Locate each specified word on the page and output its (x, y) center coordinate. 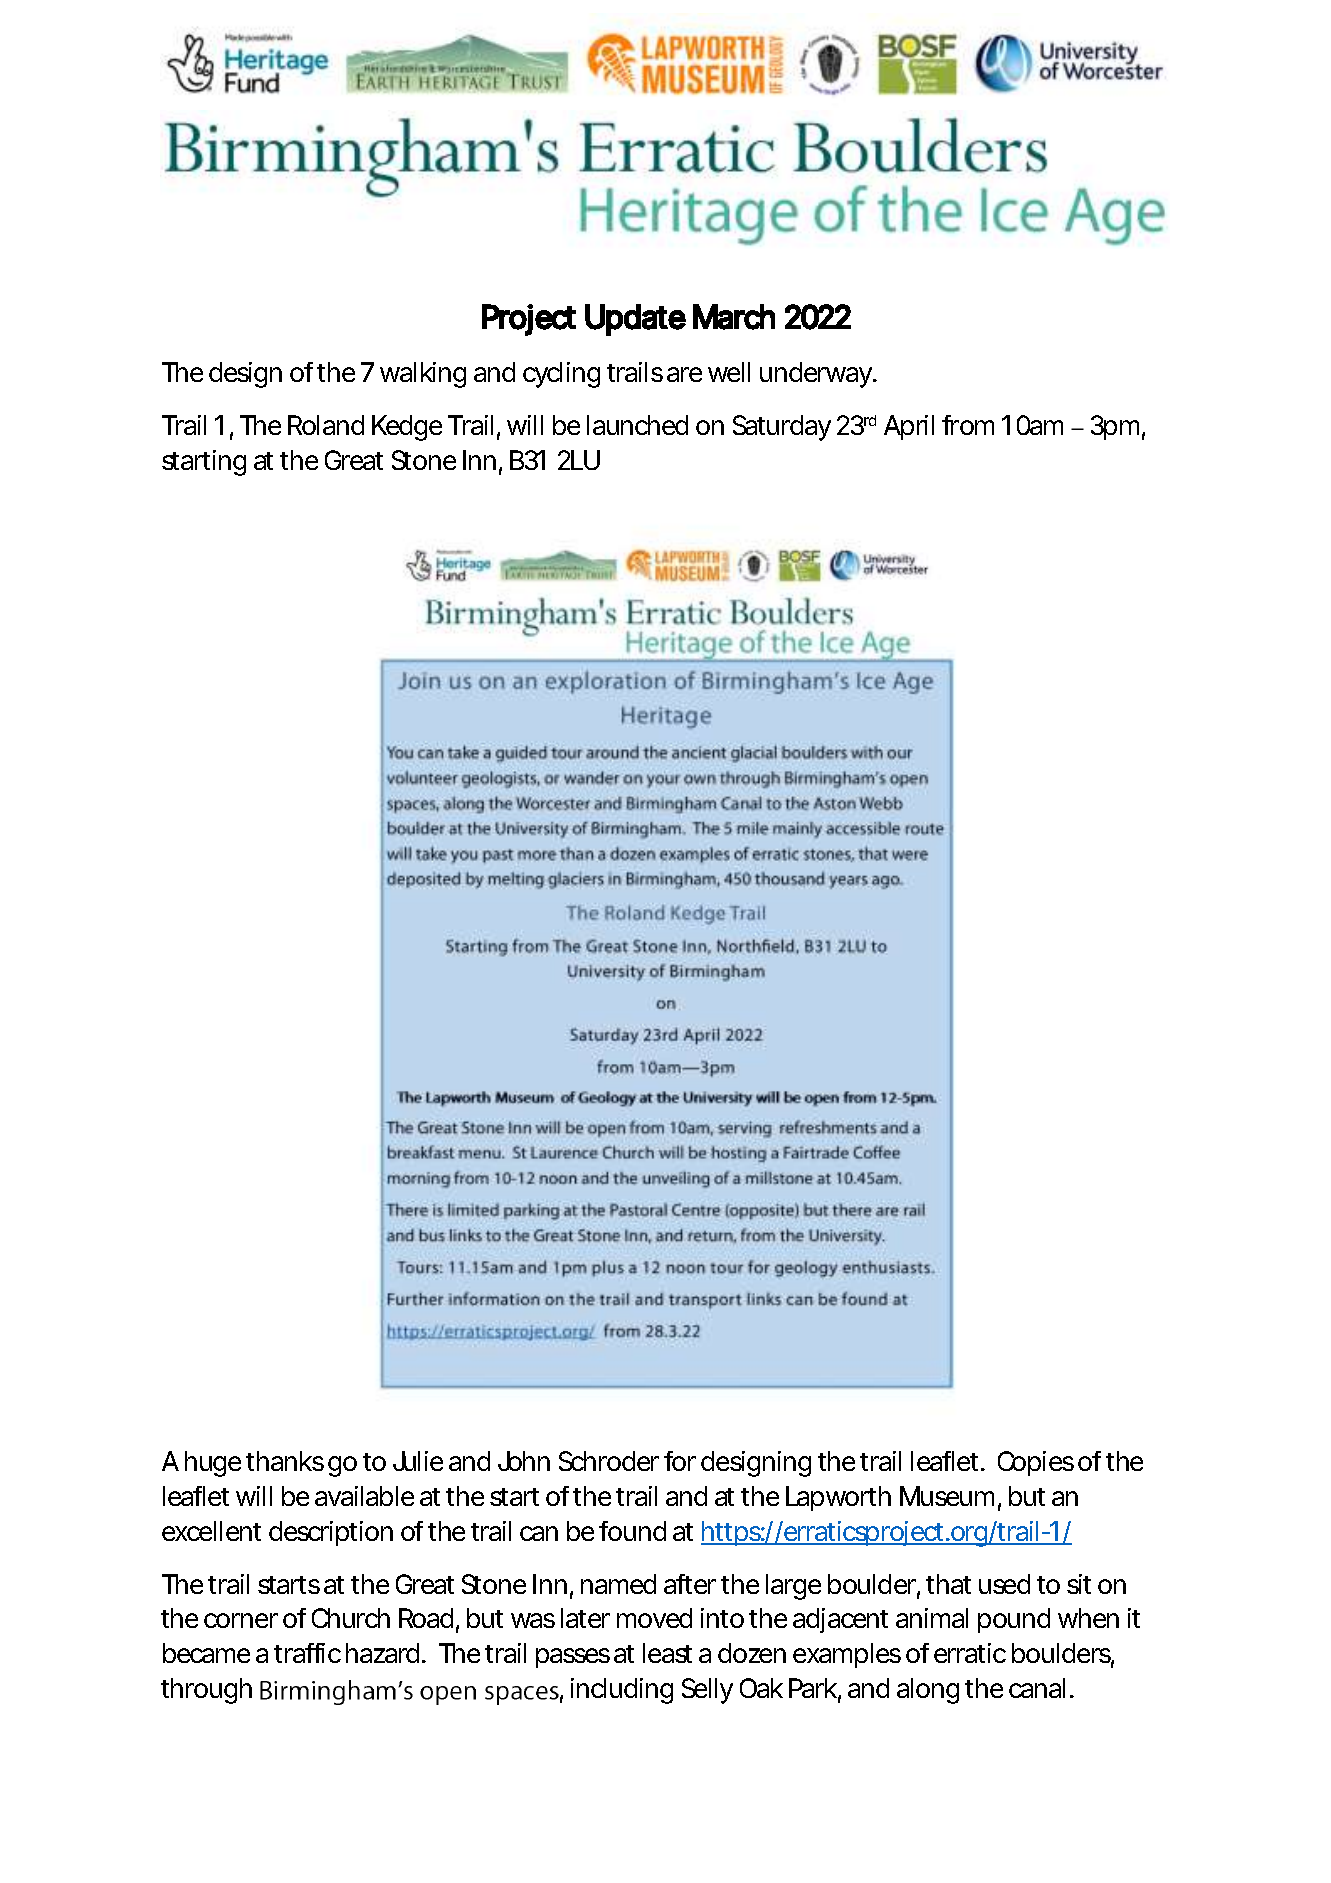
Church (349, 1618)
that (948, 1584)
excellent (211, 1531)
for (679, 1461)
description (329, 1533)
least (667, 1653)
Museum (944, 1496)
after (690, 1584)
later (585, 1618)
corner (240, 1620)
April (909, 427)
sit (1079, 1584)
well (729, 372)
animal (932, 1618)
